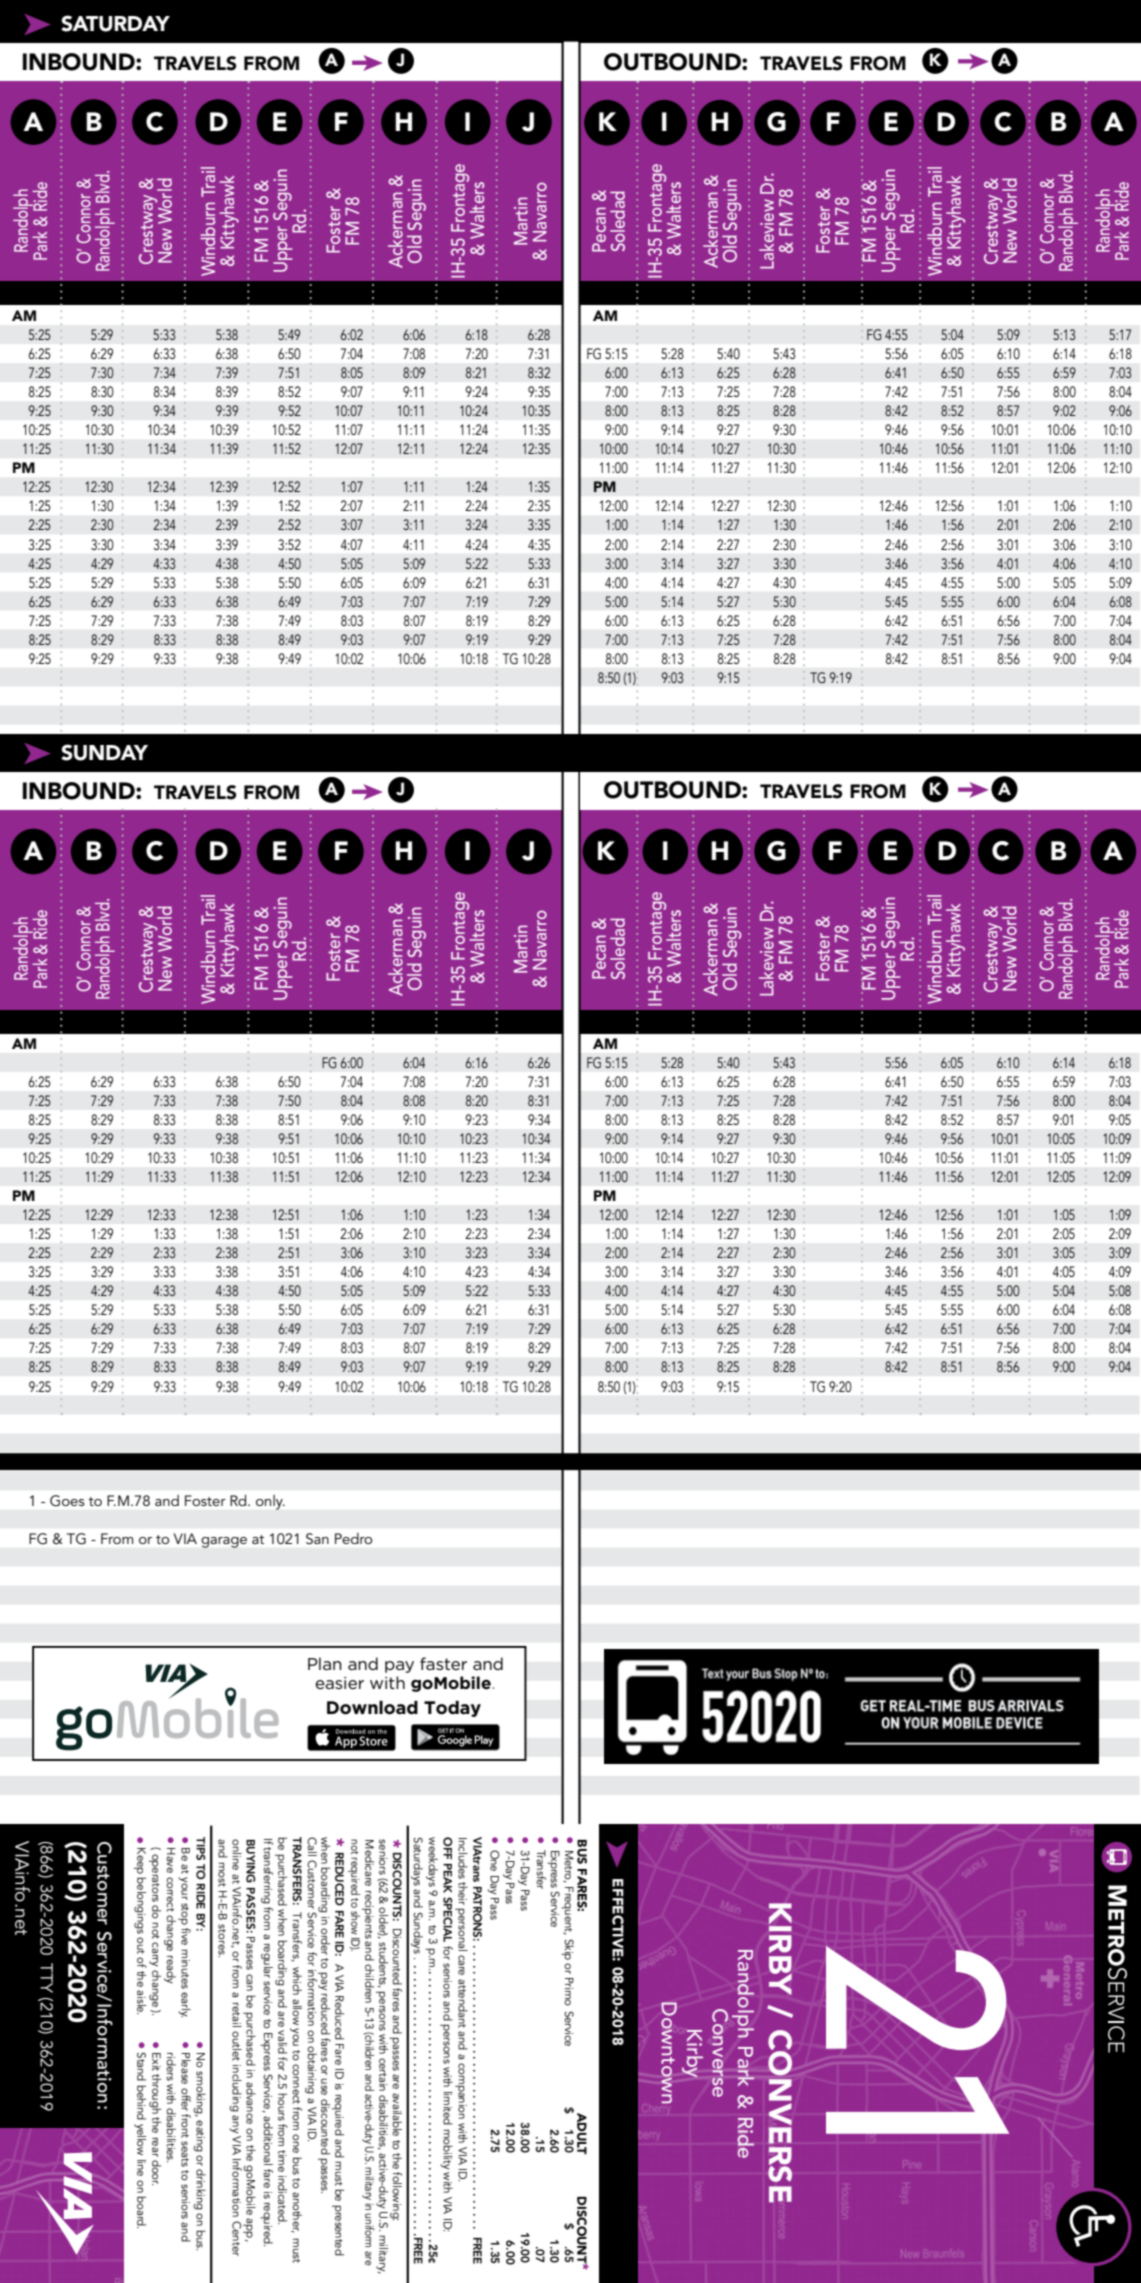 This screenshot has width=1141, height=2283. Describe the element at coordinates (224, 1542) in the screenshot. I see `garage` at that location.
